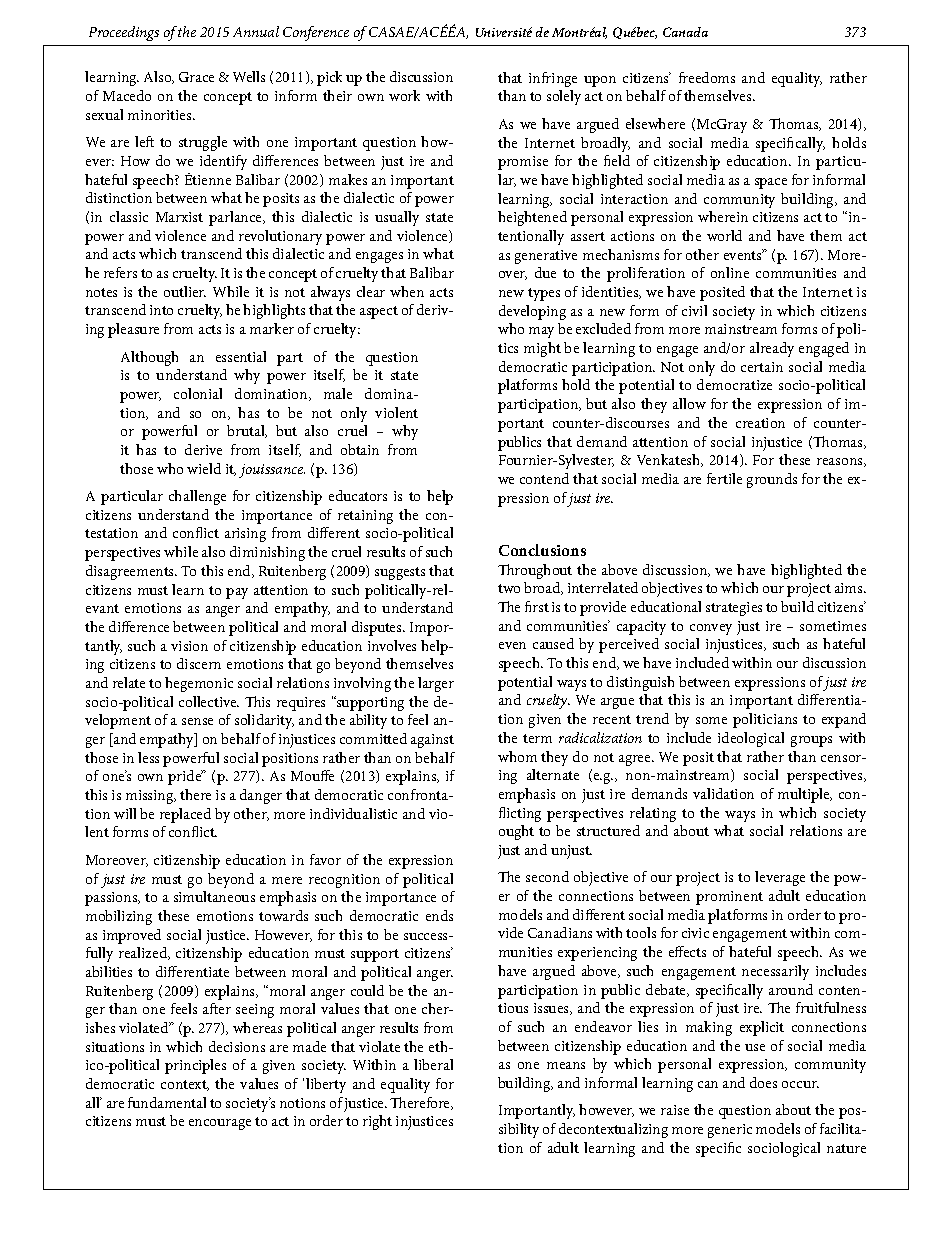  What do you see at coordinates (509, 588) in the image?
I see `two` at bounding box center [509, 588].
